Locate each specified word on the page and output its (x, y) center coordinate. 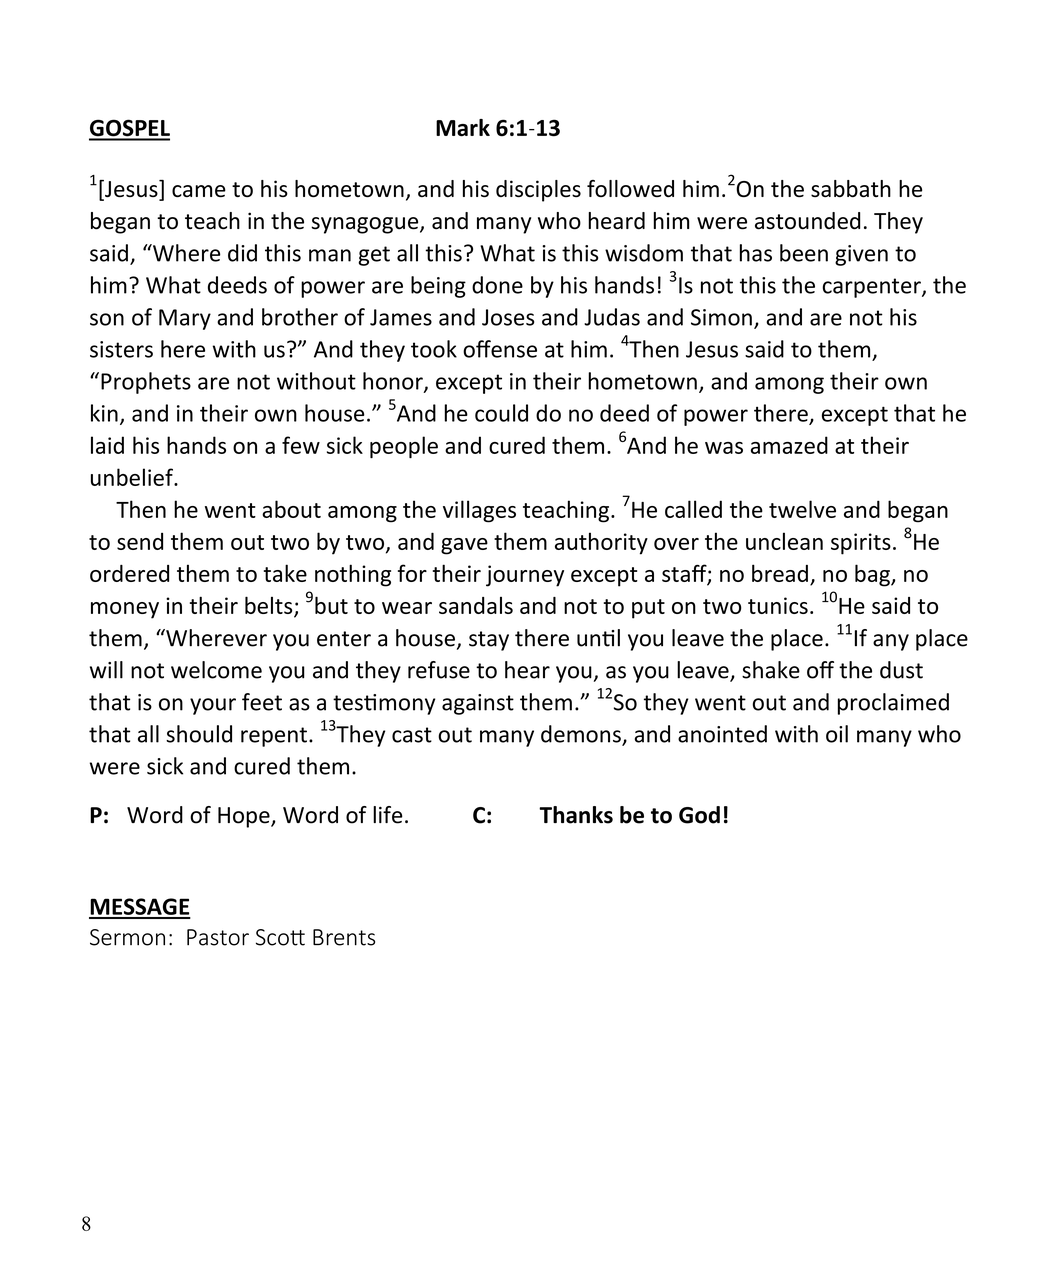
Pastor (218, 937)
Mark (463, 128)
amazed (789, 445)
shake (771, 670)
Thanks (576, 815)
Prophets (146, 383)
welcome (216, 670)
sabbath (851, 188)
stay (489, 641)
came (199, 191)
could (501, 413)
